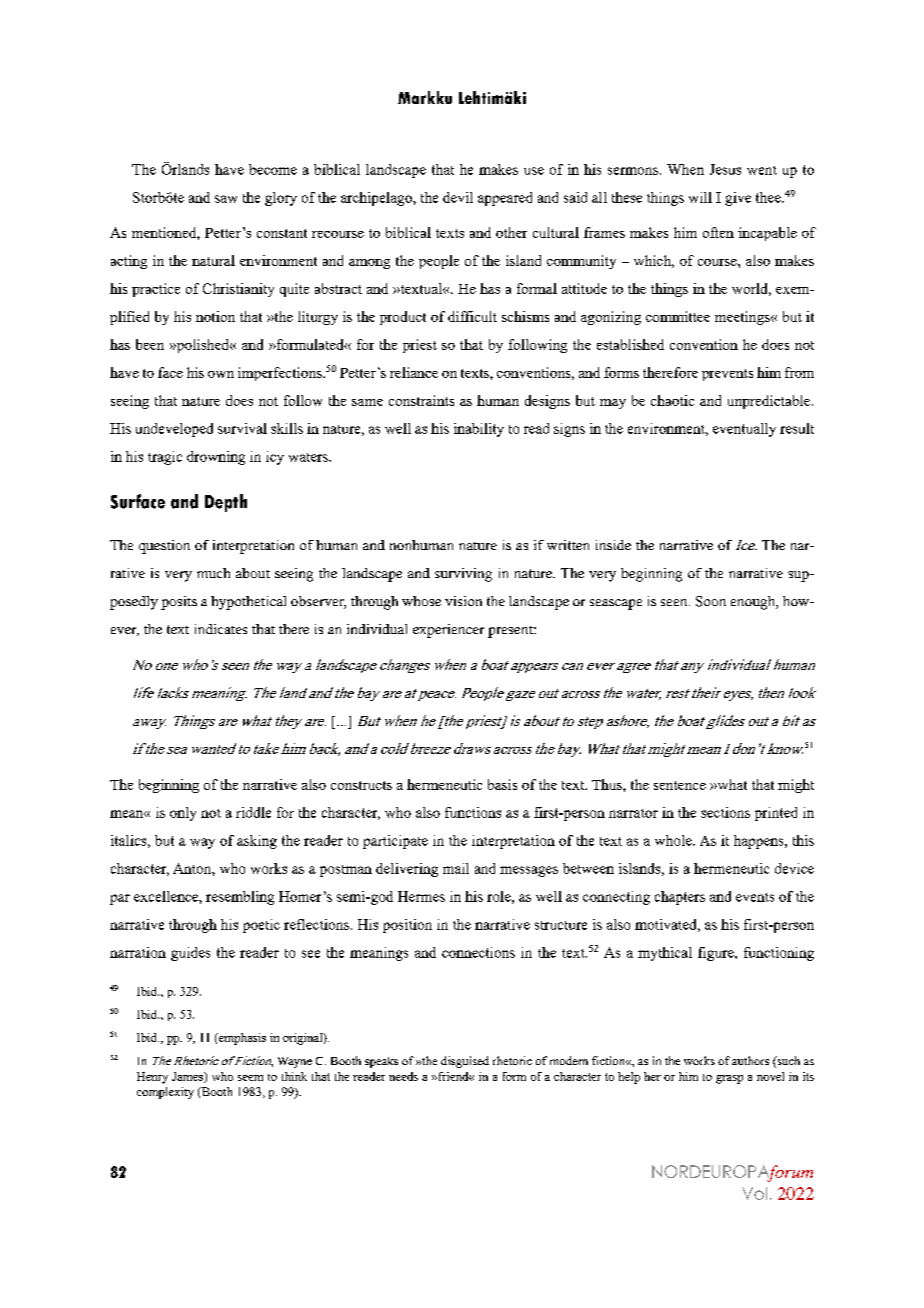 The height and width of the image is (1308, 924). What do you see at coordinates (725, 812) in the image?
I see `sections` at bounding box center [725, 812].
